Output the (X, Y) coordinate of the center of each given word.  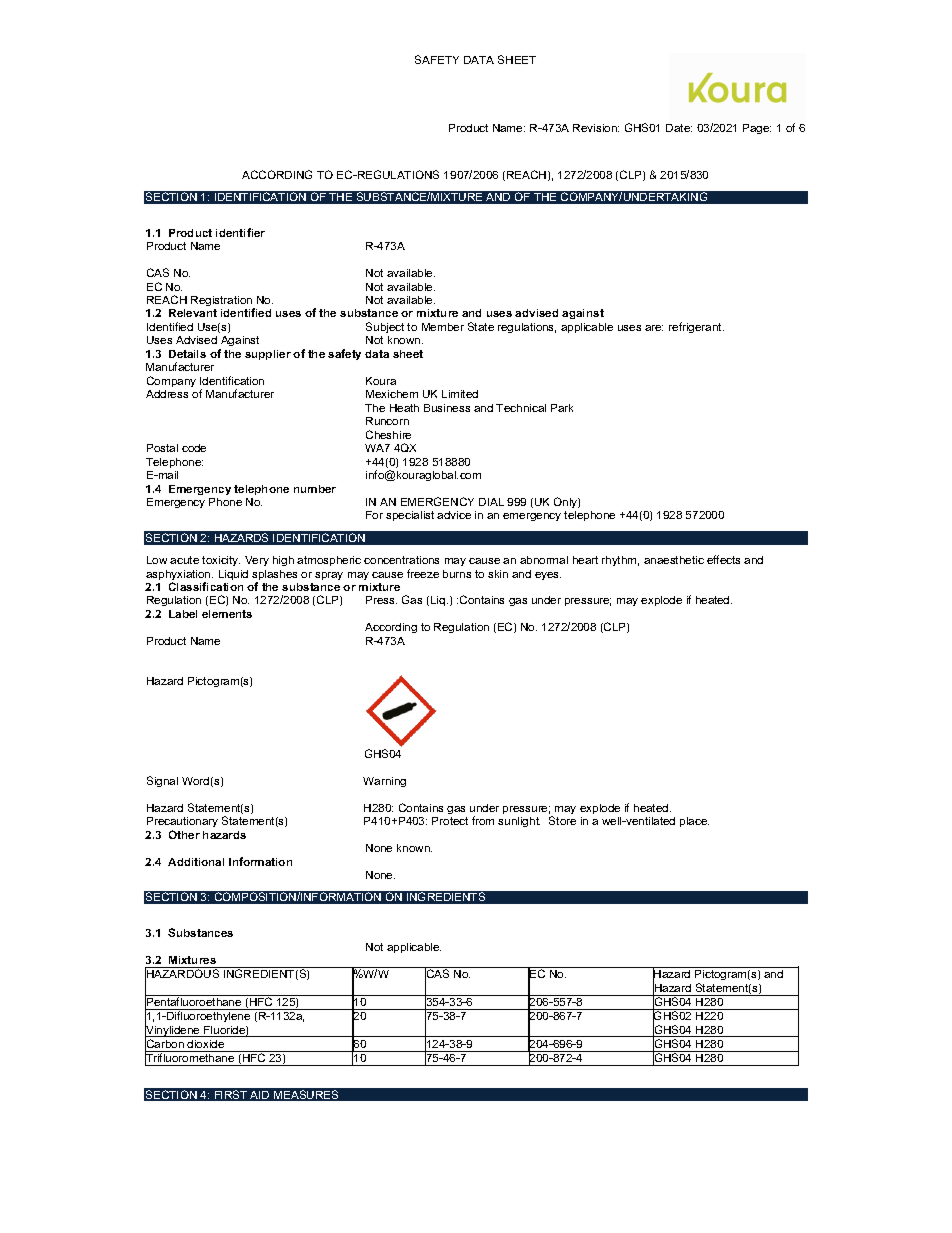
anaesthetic (674, 560)
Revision (596, 128)
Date (679, 128)
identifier (240, 232)
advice (454, 515)
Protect (450, 821)
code (194, 448)
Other (184, 834)
